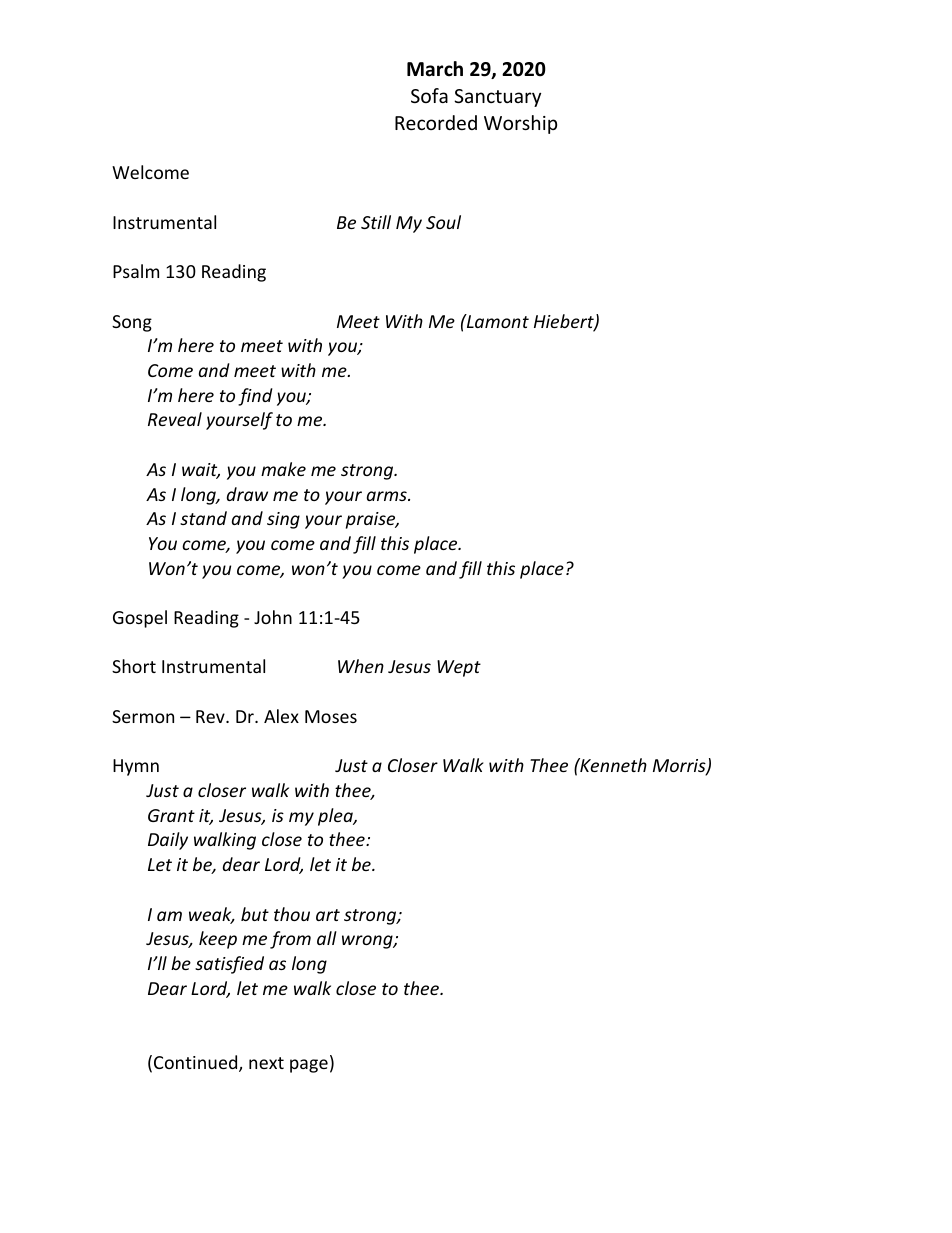 This screenshot has width=952, height=1233. Describe the element at coordinates (331, 716) in the screenshot. I see `Moses` at that location.
